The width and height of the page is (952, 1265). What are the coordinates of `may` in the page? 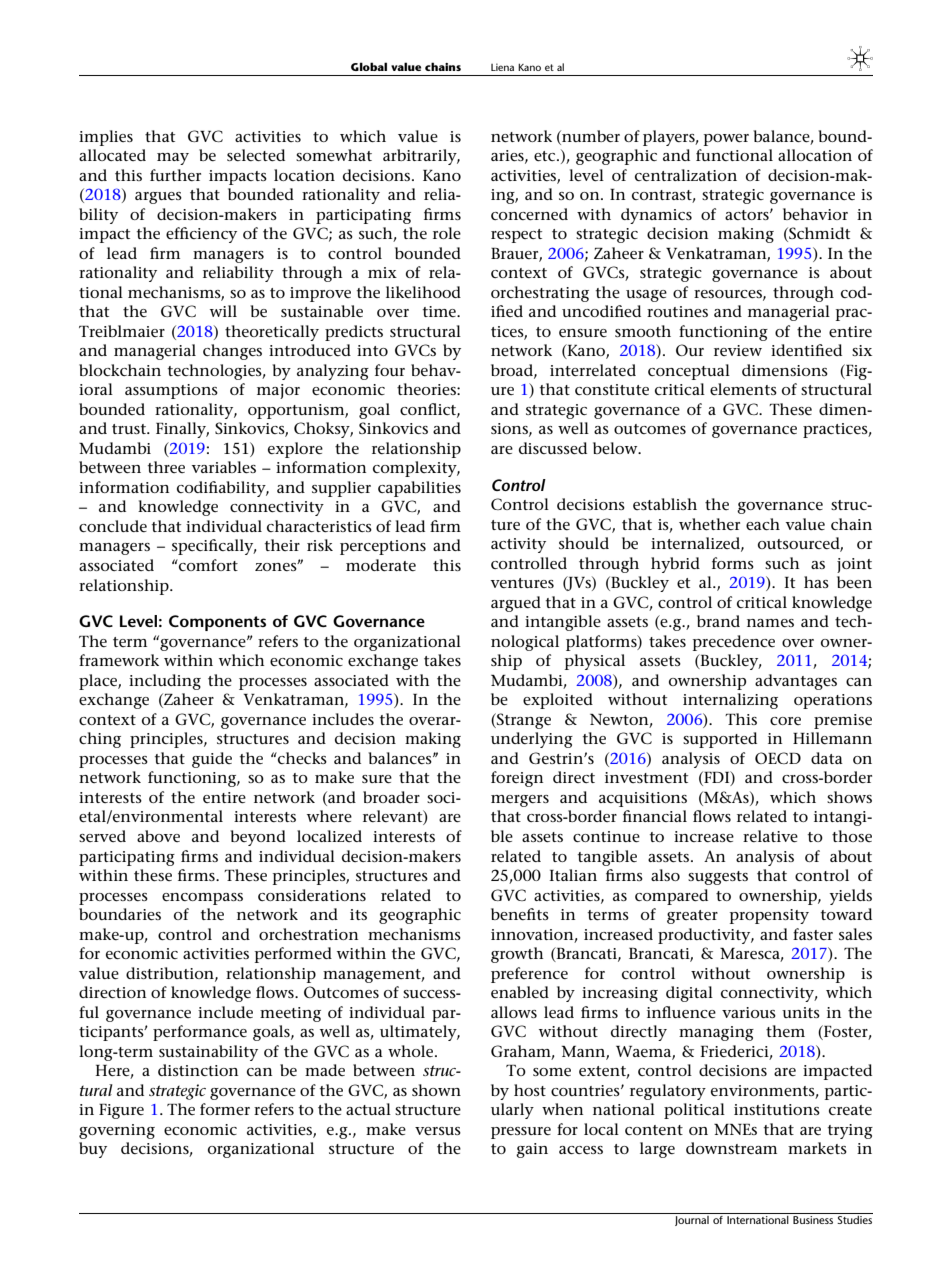 It's located at (173, 159).
